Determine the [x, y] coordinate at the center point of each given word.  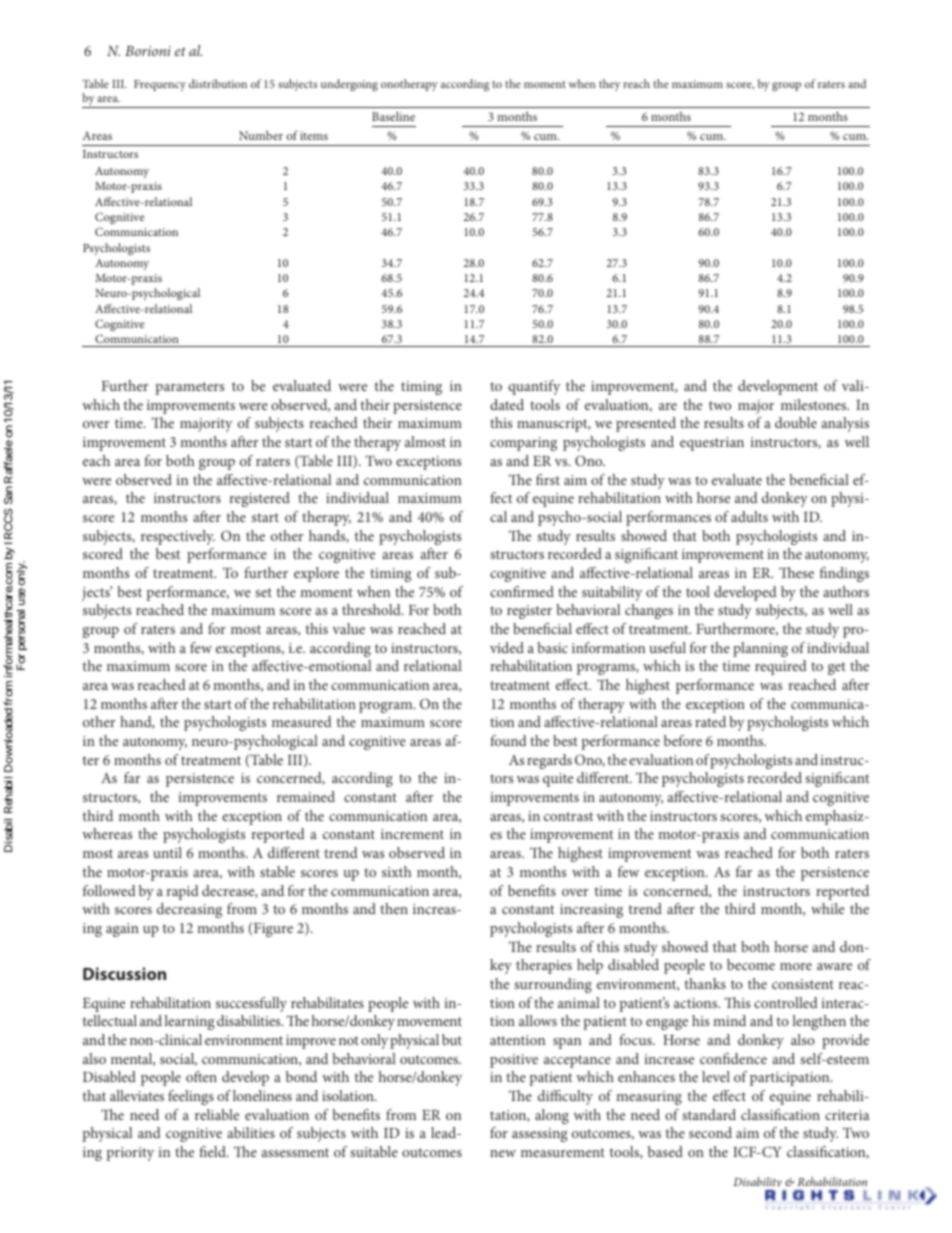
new [503, 1153]
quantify [534, 387]
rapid [183, 892]
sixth [397, 871]
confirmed [522, 591]
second [710, 1132]
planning [760, 649]
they [609, 85]
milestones [815, 404]
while [827, 908]
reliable [217, 1114]
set [263, 592]
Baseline [393, 116]
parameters [189, 388]
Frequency [160, 85]
